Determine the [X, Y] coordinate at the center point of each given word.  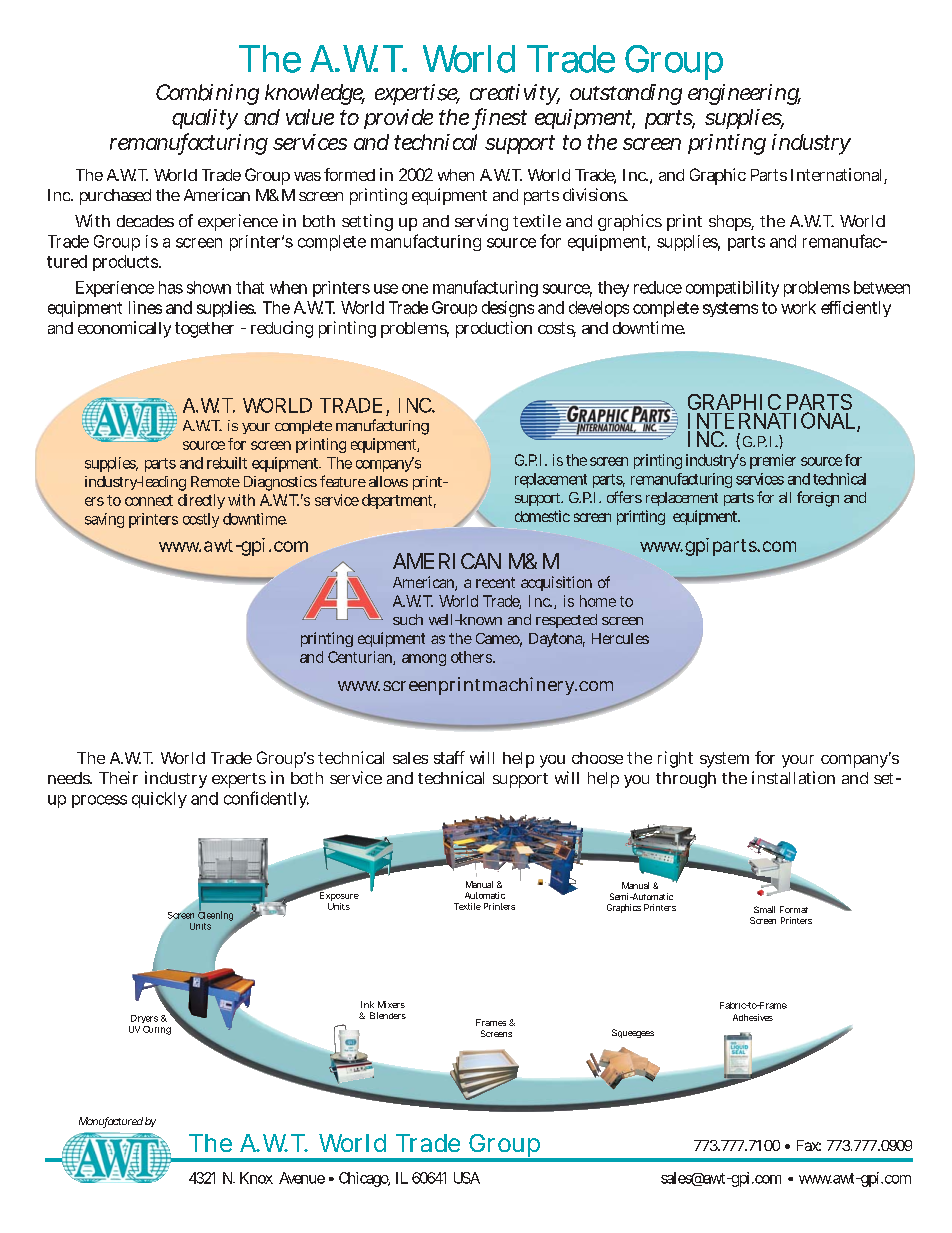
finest [501, 118]
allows [388, 481]
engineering [744, 94]
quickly [159, 800]
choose [597, 758]
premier [773, 461]
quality [205, 119]
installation [793, 777]
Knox [256, 1178]
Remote [215, 481]
